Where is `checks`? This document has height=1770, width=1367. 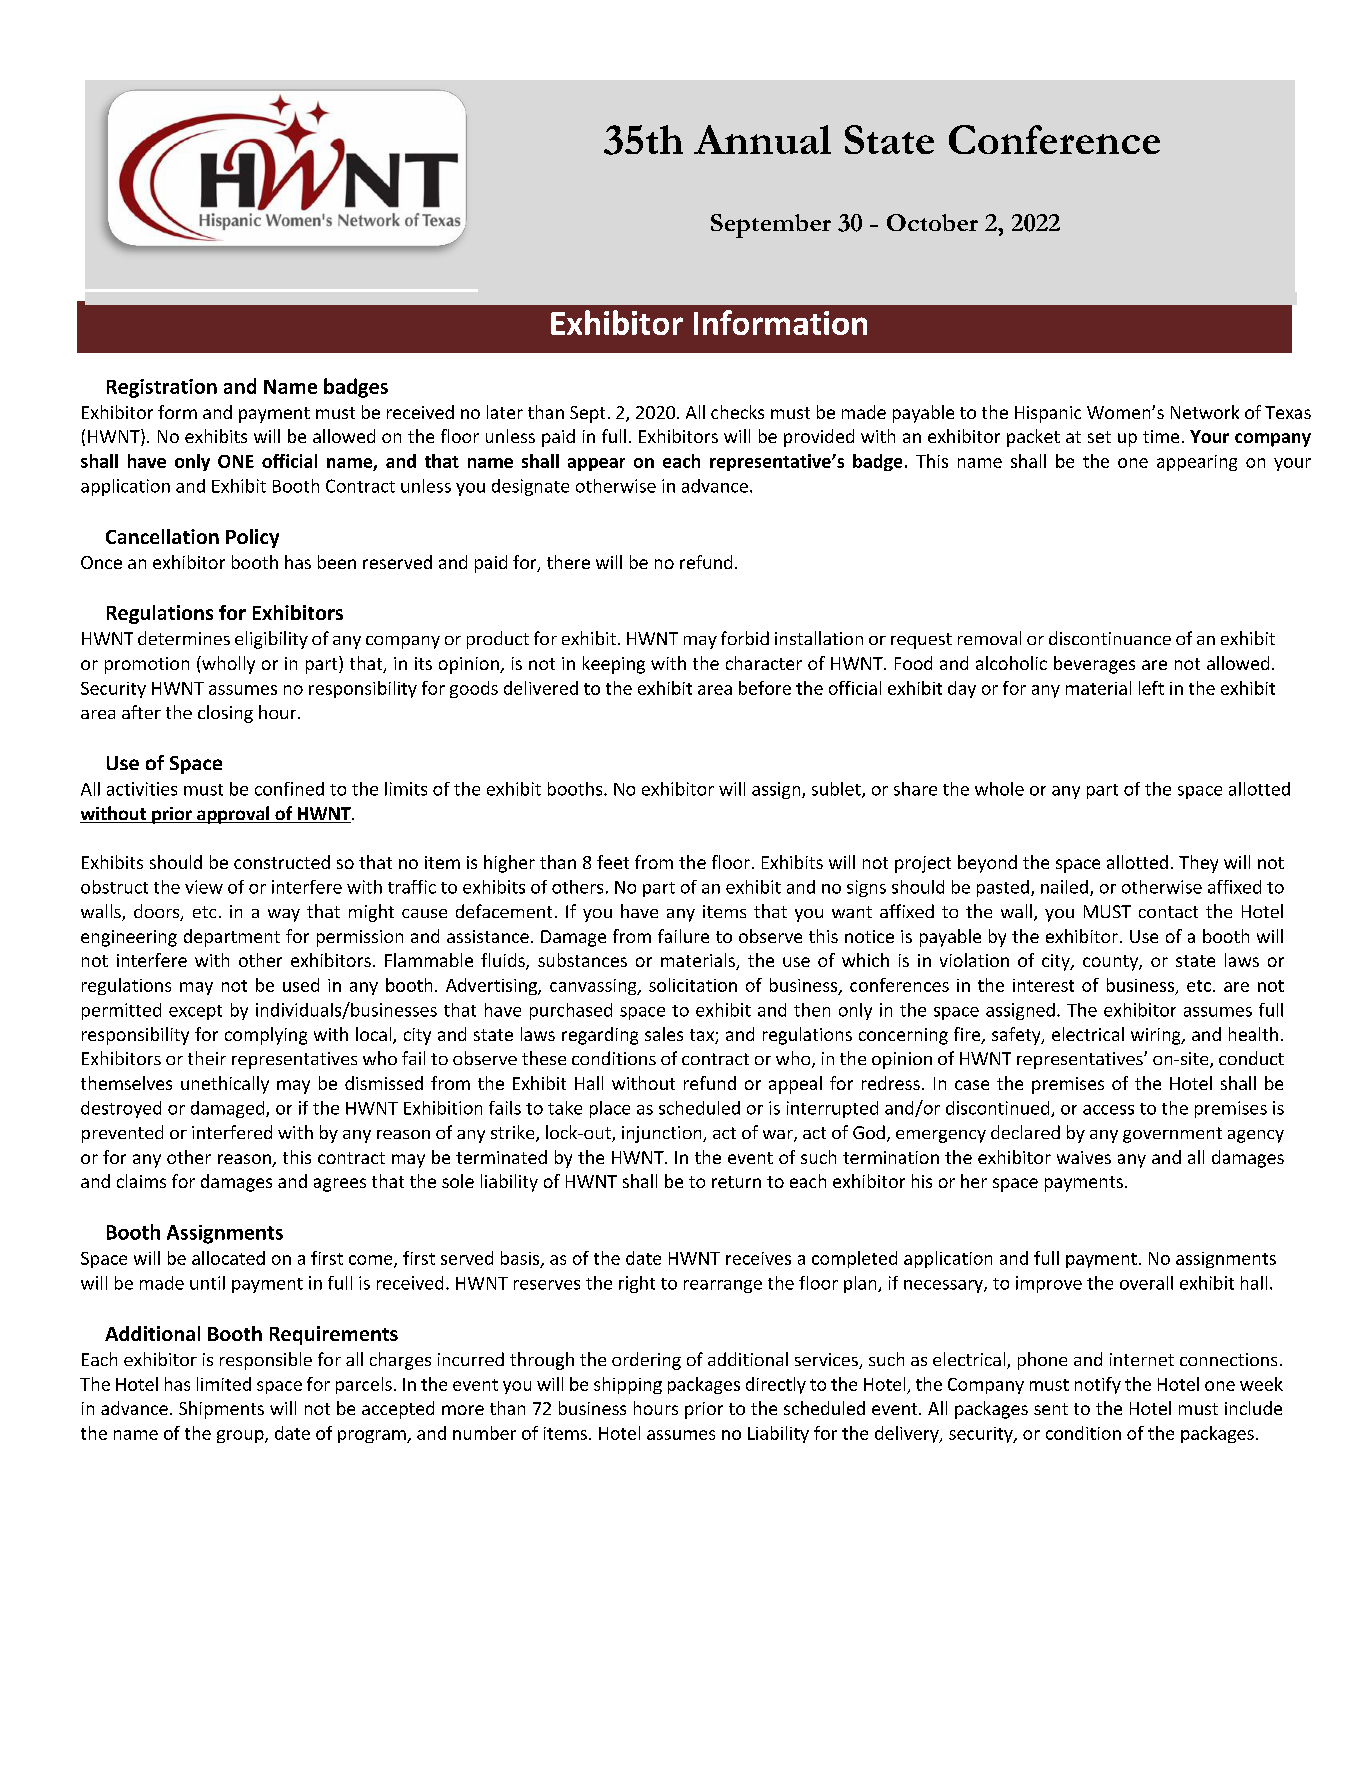 checks is located at coordinates (737, 412).
